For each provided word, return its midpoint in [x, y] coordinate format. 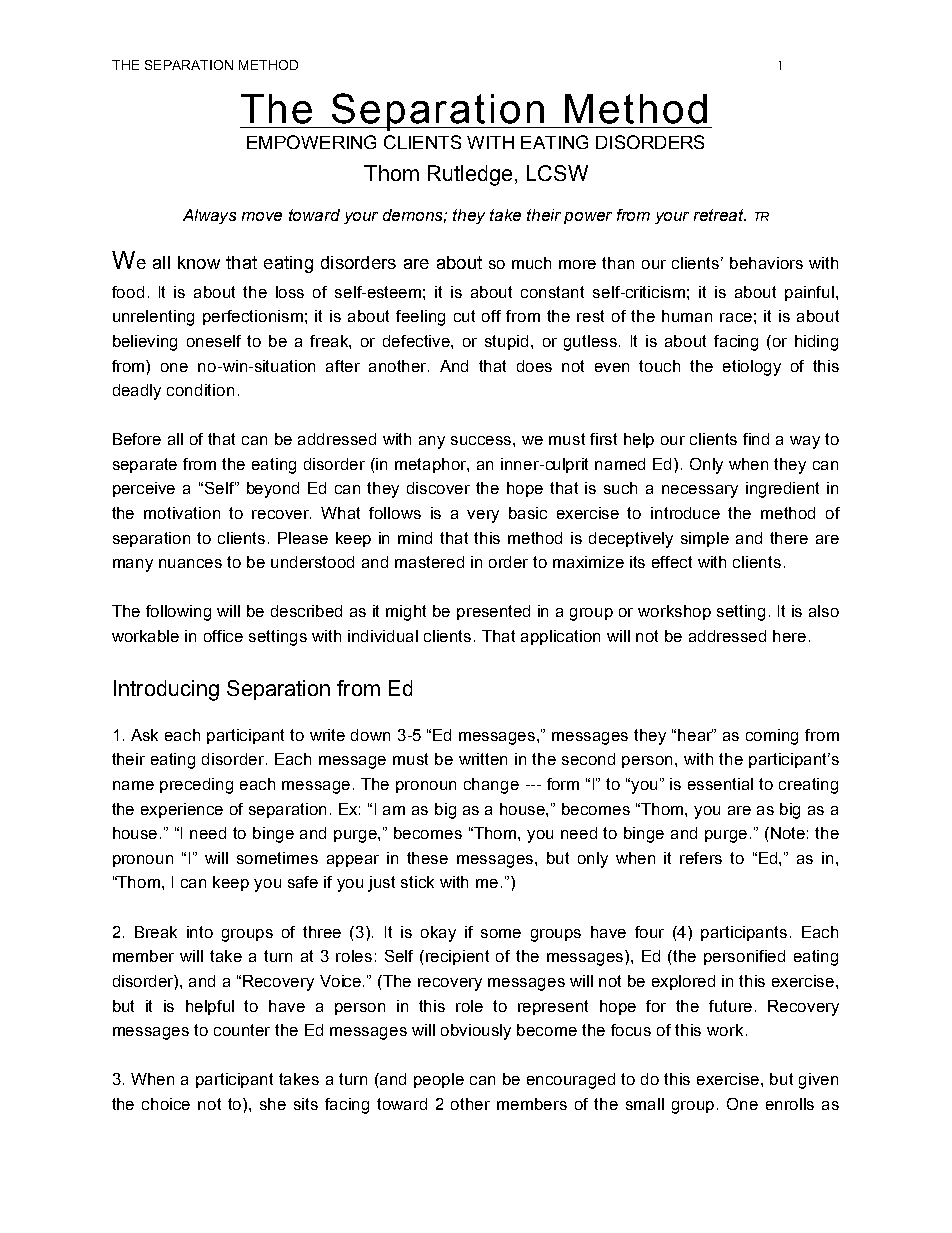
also [824, 611]
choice [166, 1104]
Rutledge [470, 175]
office [223, 636]
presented [493, 612]
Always [209, 216]
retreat [720, 215]
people [439, 1080]
